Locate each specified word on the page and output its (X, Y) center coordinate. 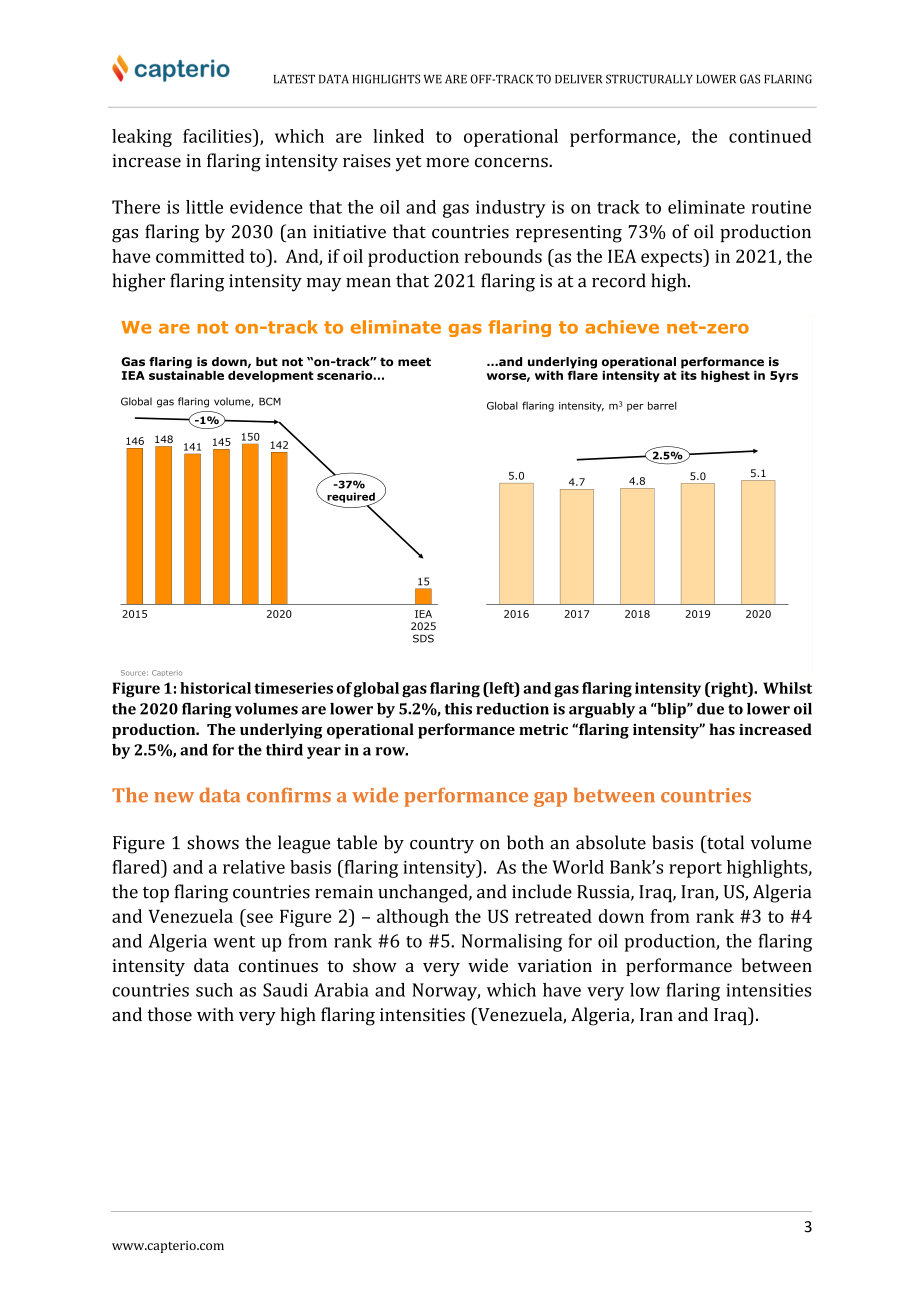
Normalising (512, 943)
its (689, 374)
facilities (218, 136)
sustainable (186, 374)
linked (398, 136)
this (458, 709)
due (710, 709)
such (214, 990)
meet (414, 361)
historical (215, 688)
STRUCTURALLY (649, 79)
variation (555, 965)
